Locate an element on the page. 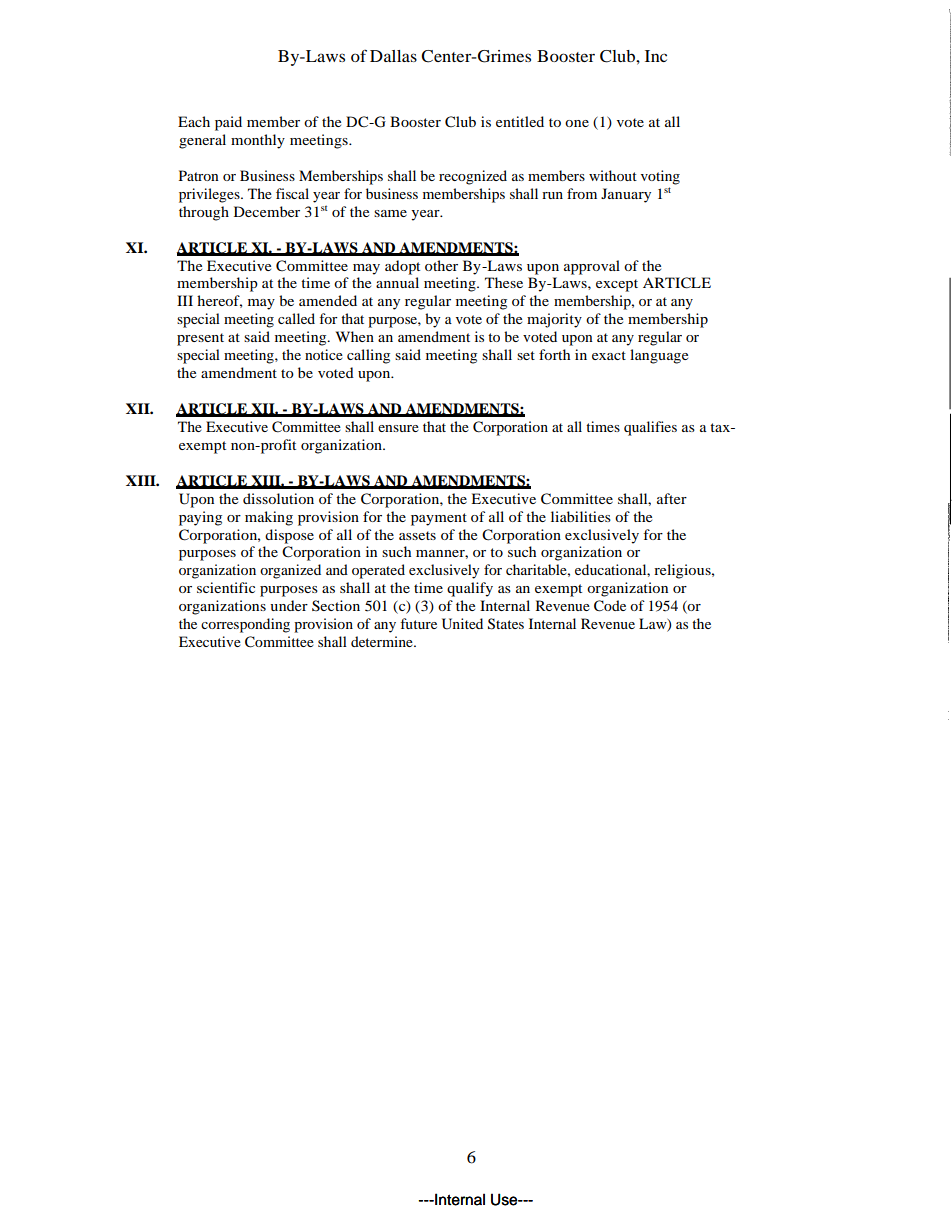 Image resolution: width=952 pixels, height=1232 pixels. called is located at coordinates (296, 318).
